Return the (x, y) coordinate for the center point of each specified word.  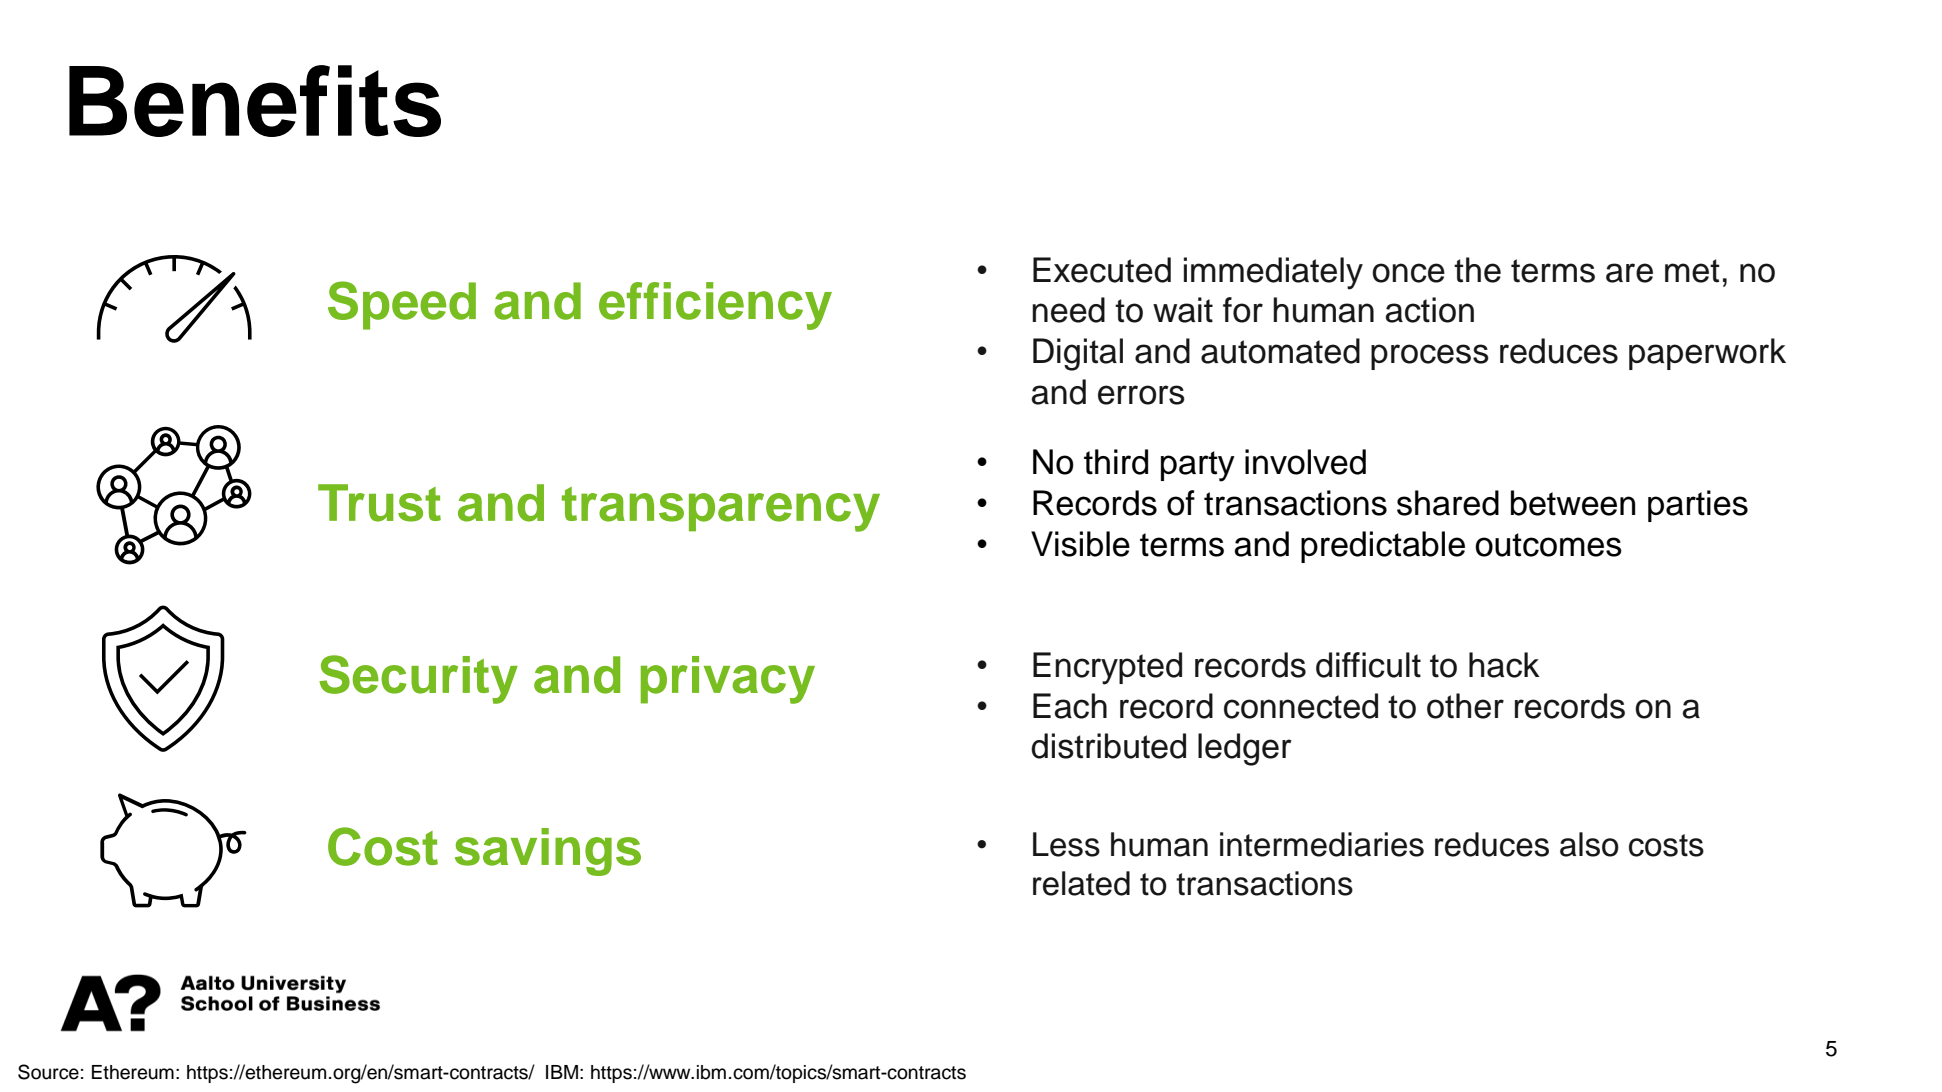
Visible (1080, 544)
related (1081, 883)
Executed (1102, 270)
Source (48, 1072)
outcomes (1548, 545)
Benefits (255, 101)
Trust (379, 503)
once (1408, 273)
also (1589, 844)
